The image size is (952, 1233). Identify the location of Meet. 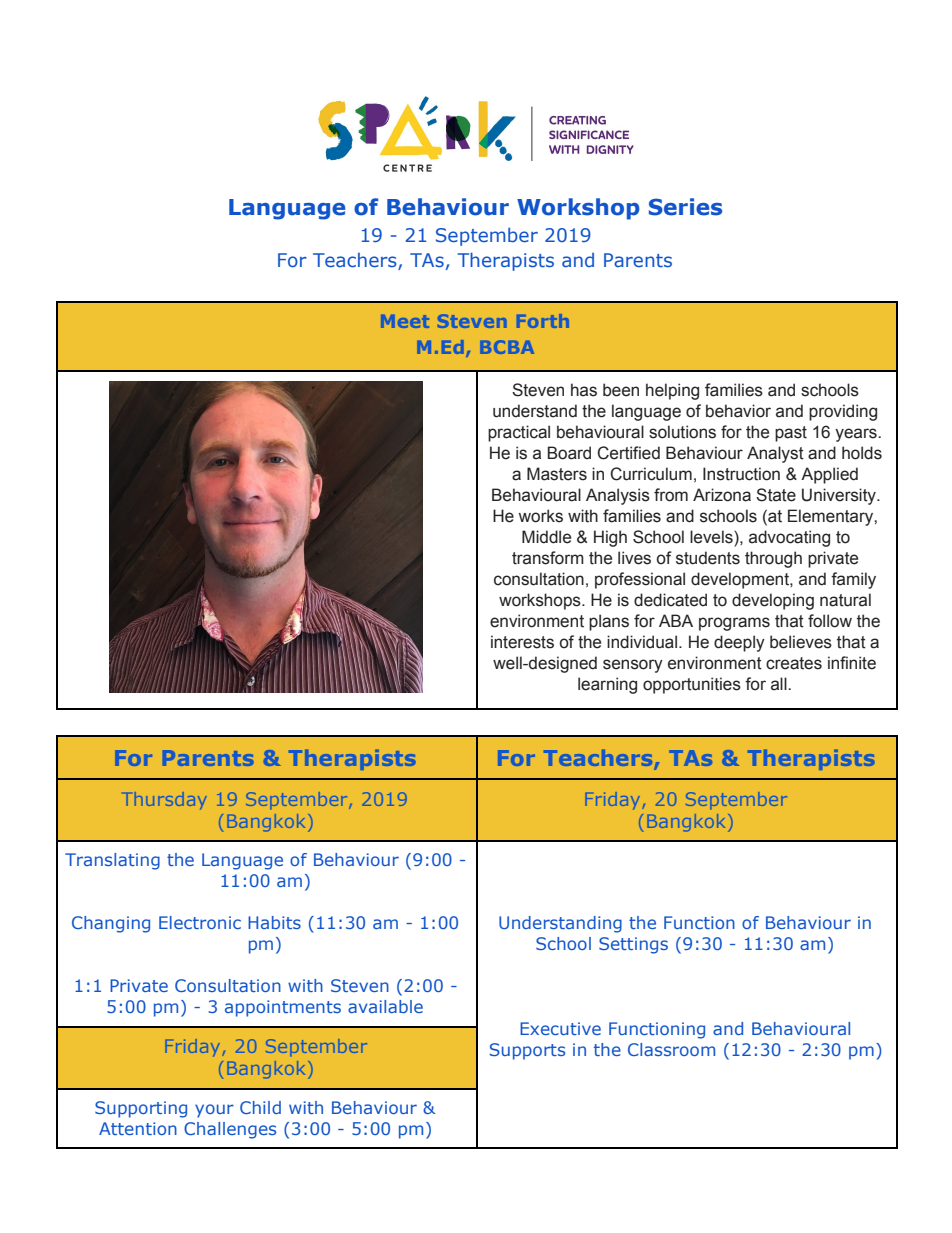
(405, 321).
